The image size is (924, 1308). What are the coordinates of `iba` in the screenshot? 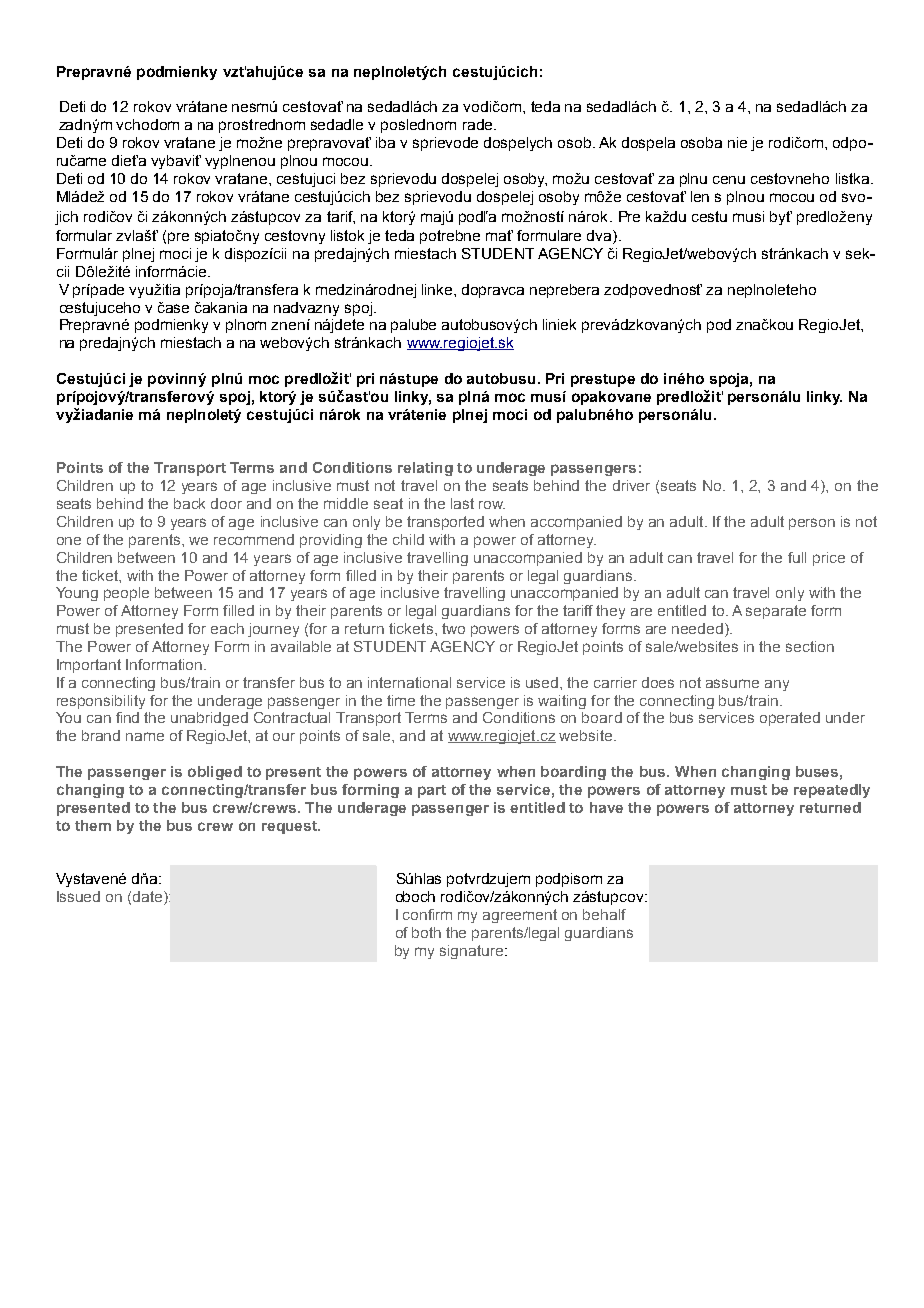 It's located at (385, 142).
